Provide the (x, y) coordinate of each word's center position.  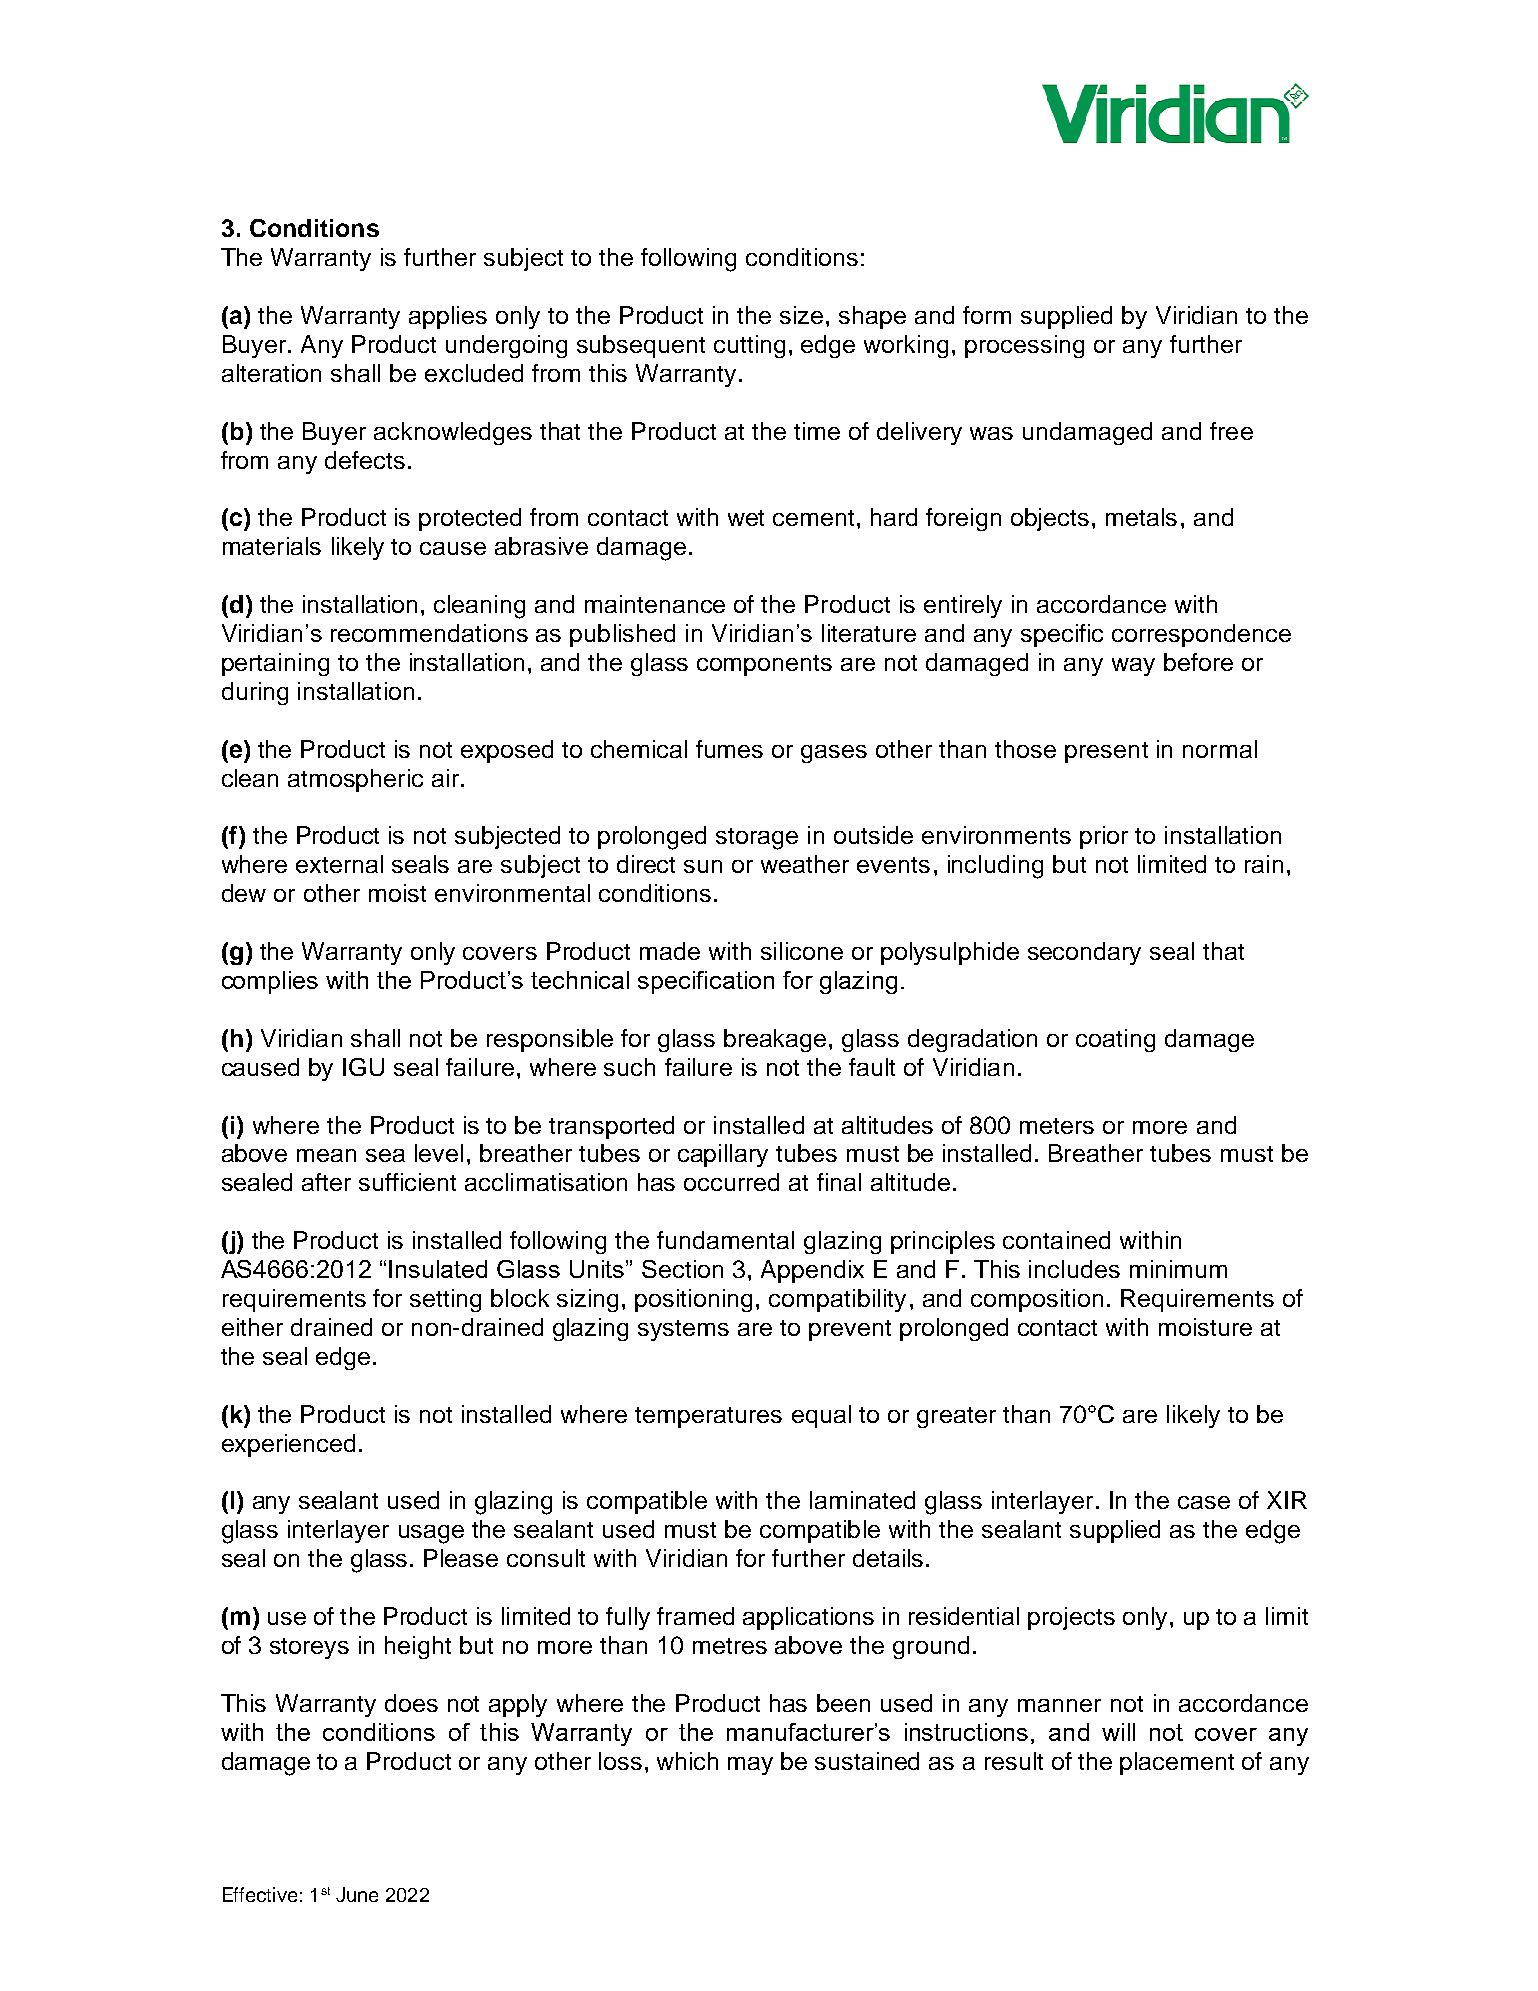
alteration (271, 373)
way (1133, 667)
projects (1071, 1618)
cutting (749, 346)
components (764, 665)
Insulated (438, 1269)
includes (1074, 1269)
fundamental (725, 1240)
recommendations (429, 633)
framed (695, 1616)
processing (1024, 346)
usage (431, 1534)
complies (270, 982)
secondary (1084, 953)
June (357, 1894)
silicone (802, 951)
